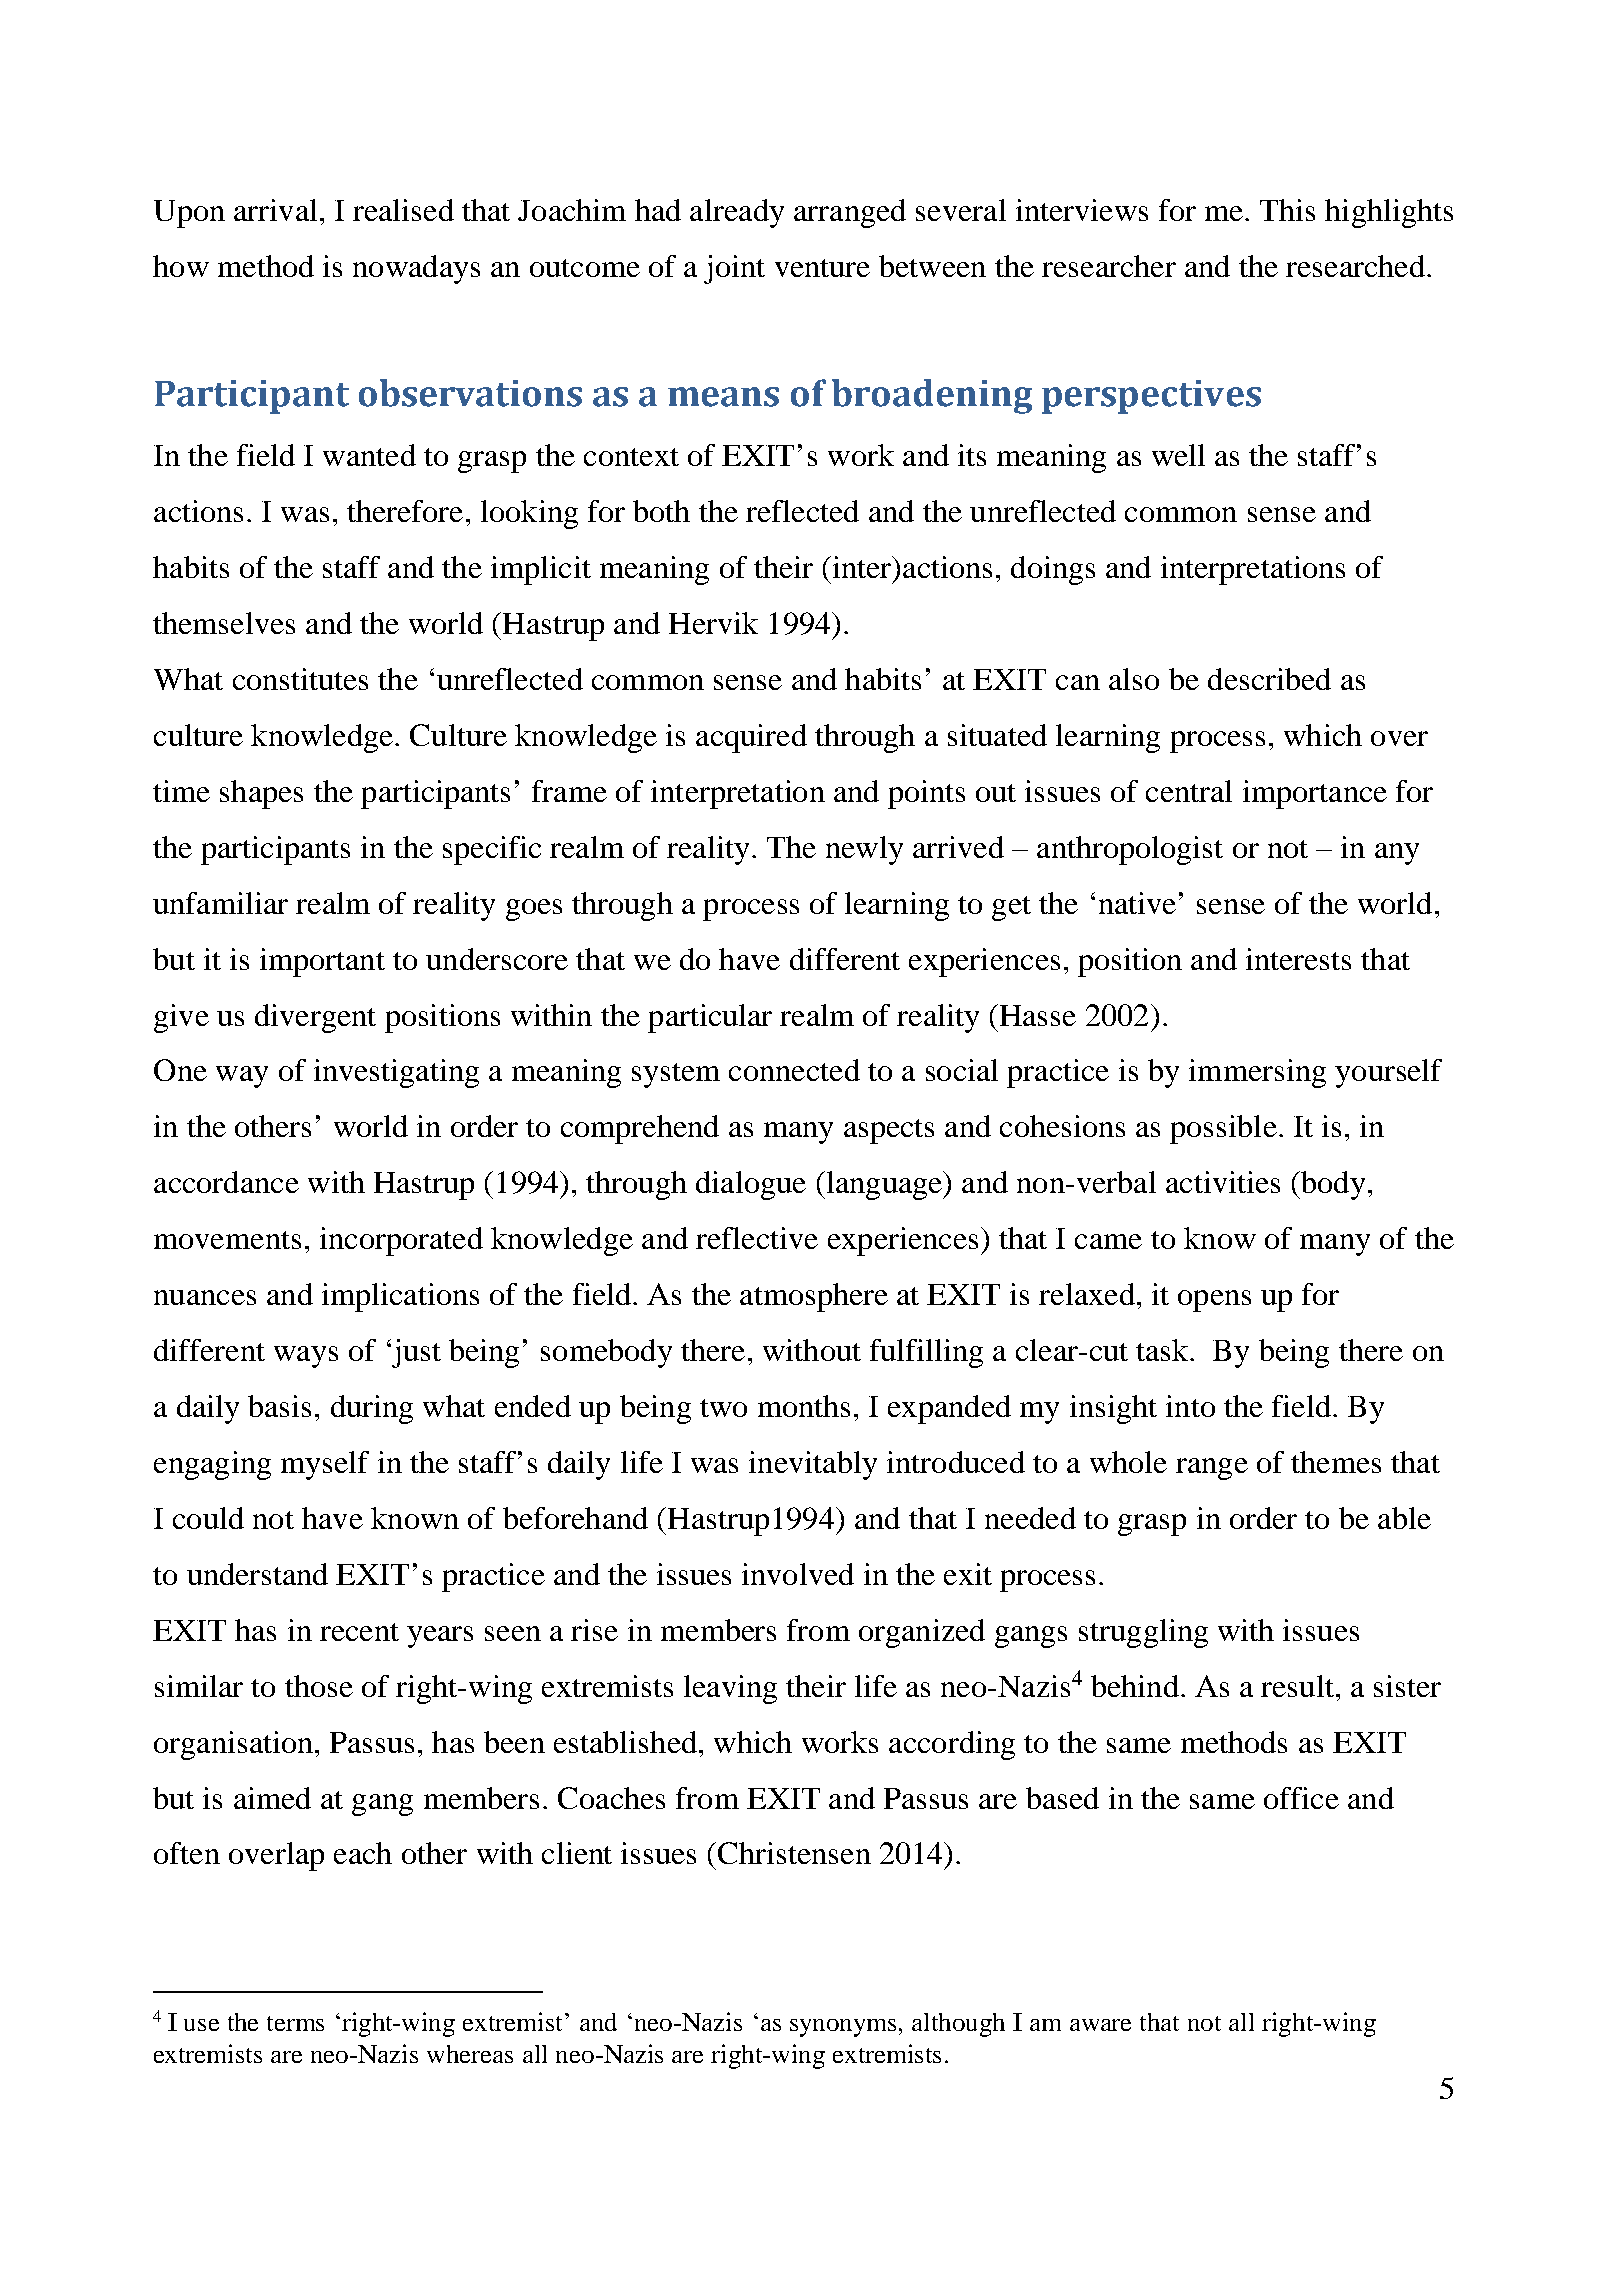 The image size is (1608, 2275). I want to click on nowadays, so click(416, 269).
